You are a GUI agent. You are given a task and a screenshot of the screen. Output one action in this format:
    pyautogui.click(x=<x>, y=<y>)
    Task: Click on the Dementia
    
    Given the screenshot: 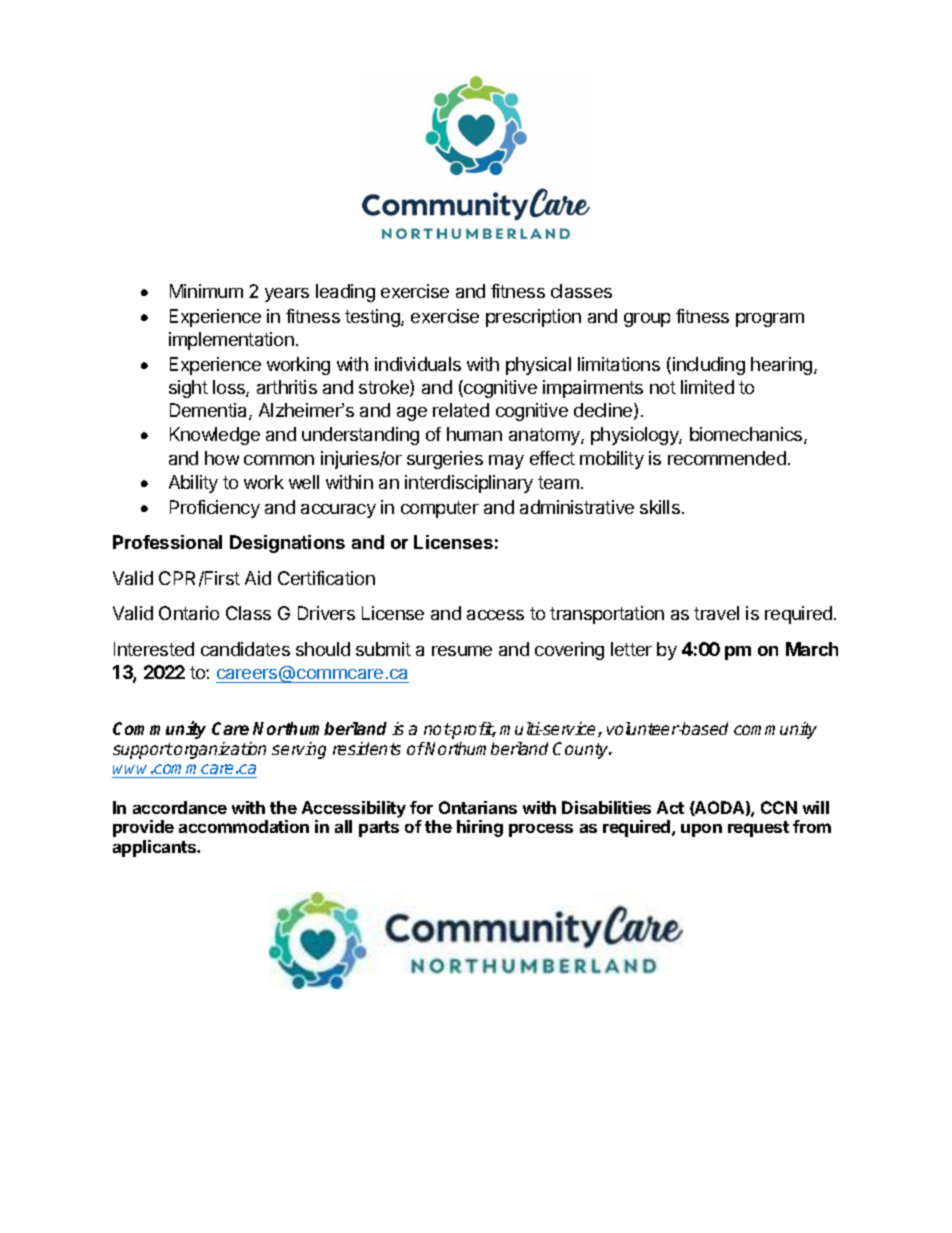 What is the action you would take?
    pyautogui.click(x=210, y=411)
